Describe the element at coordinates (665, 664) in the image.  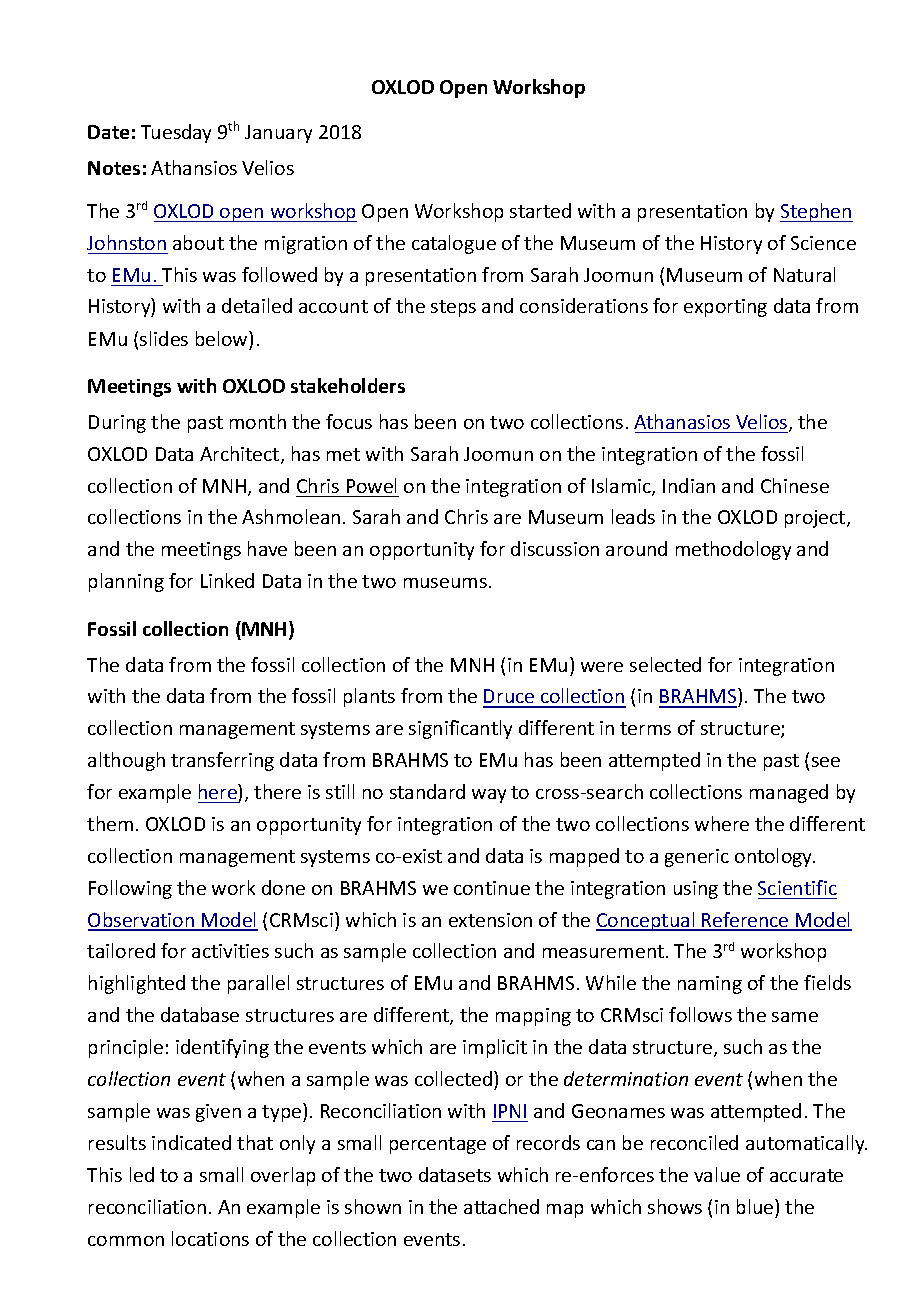
I see `selected` at that location.
